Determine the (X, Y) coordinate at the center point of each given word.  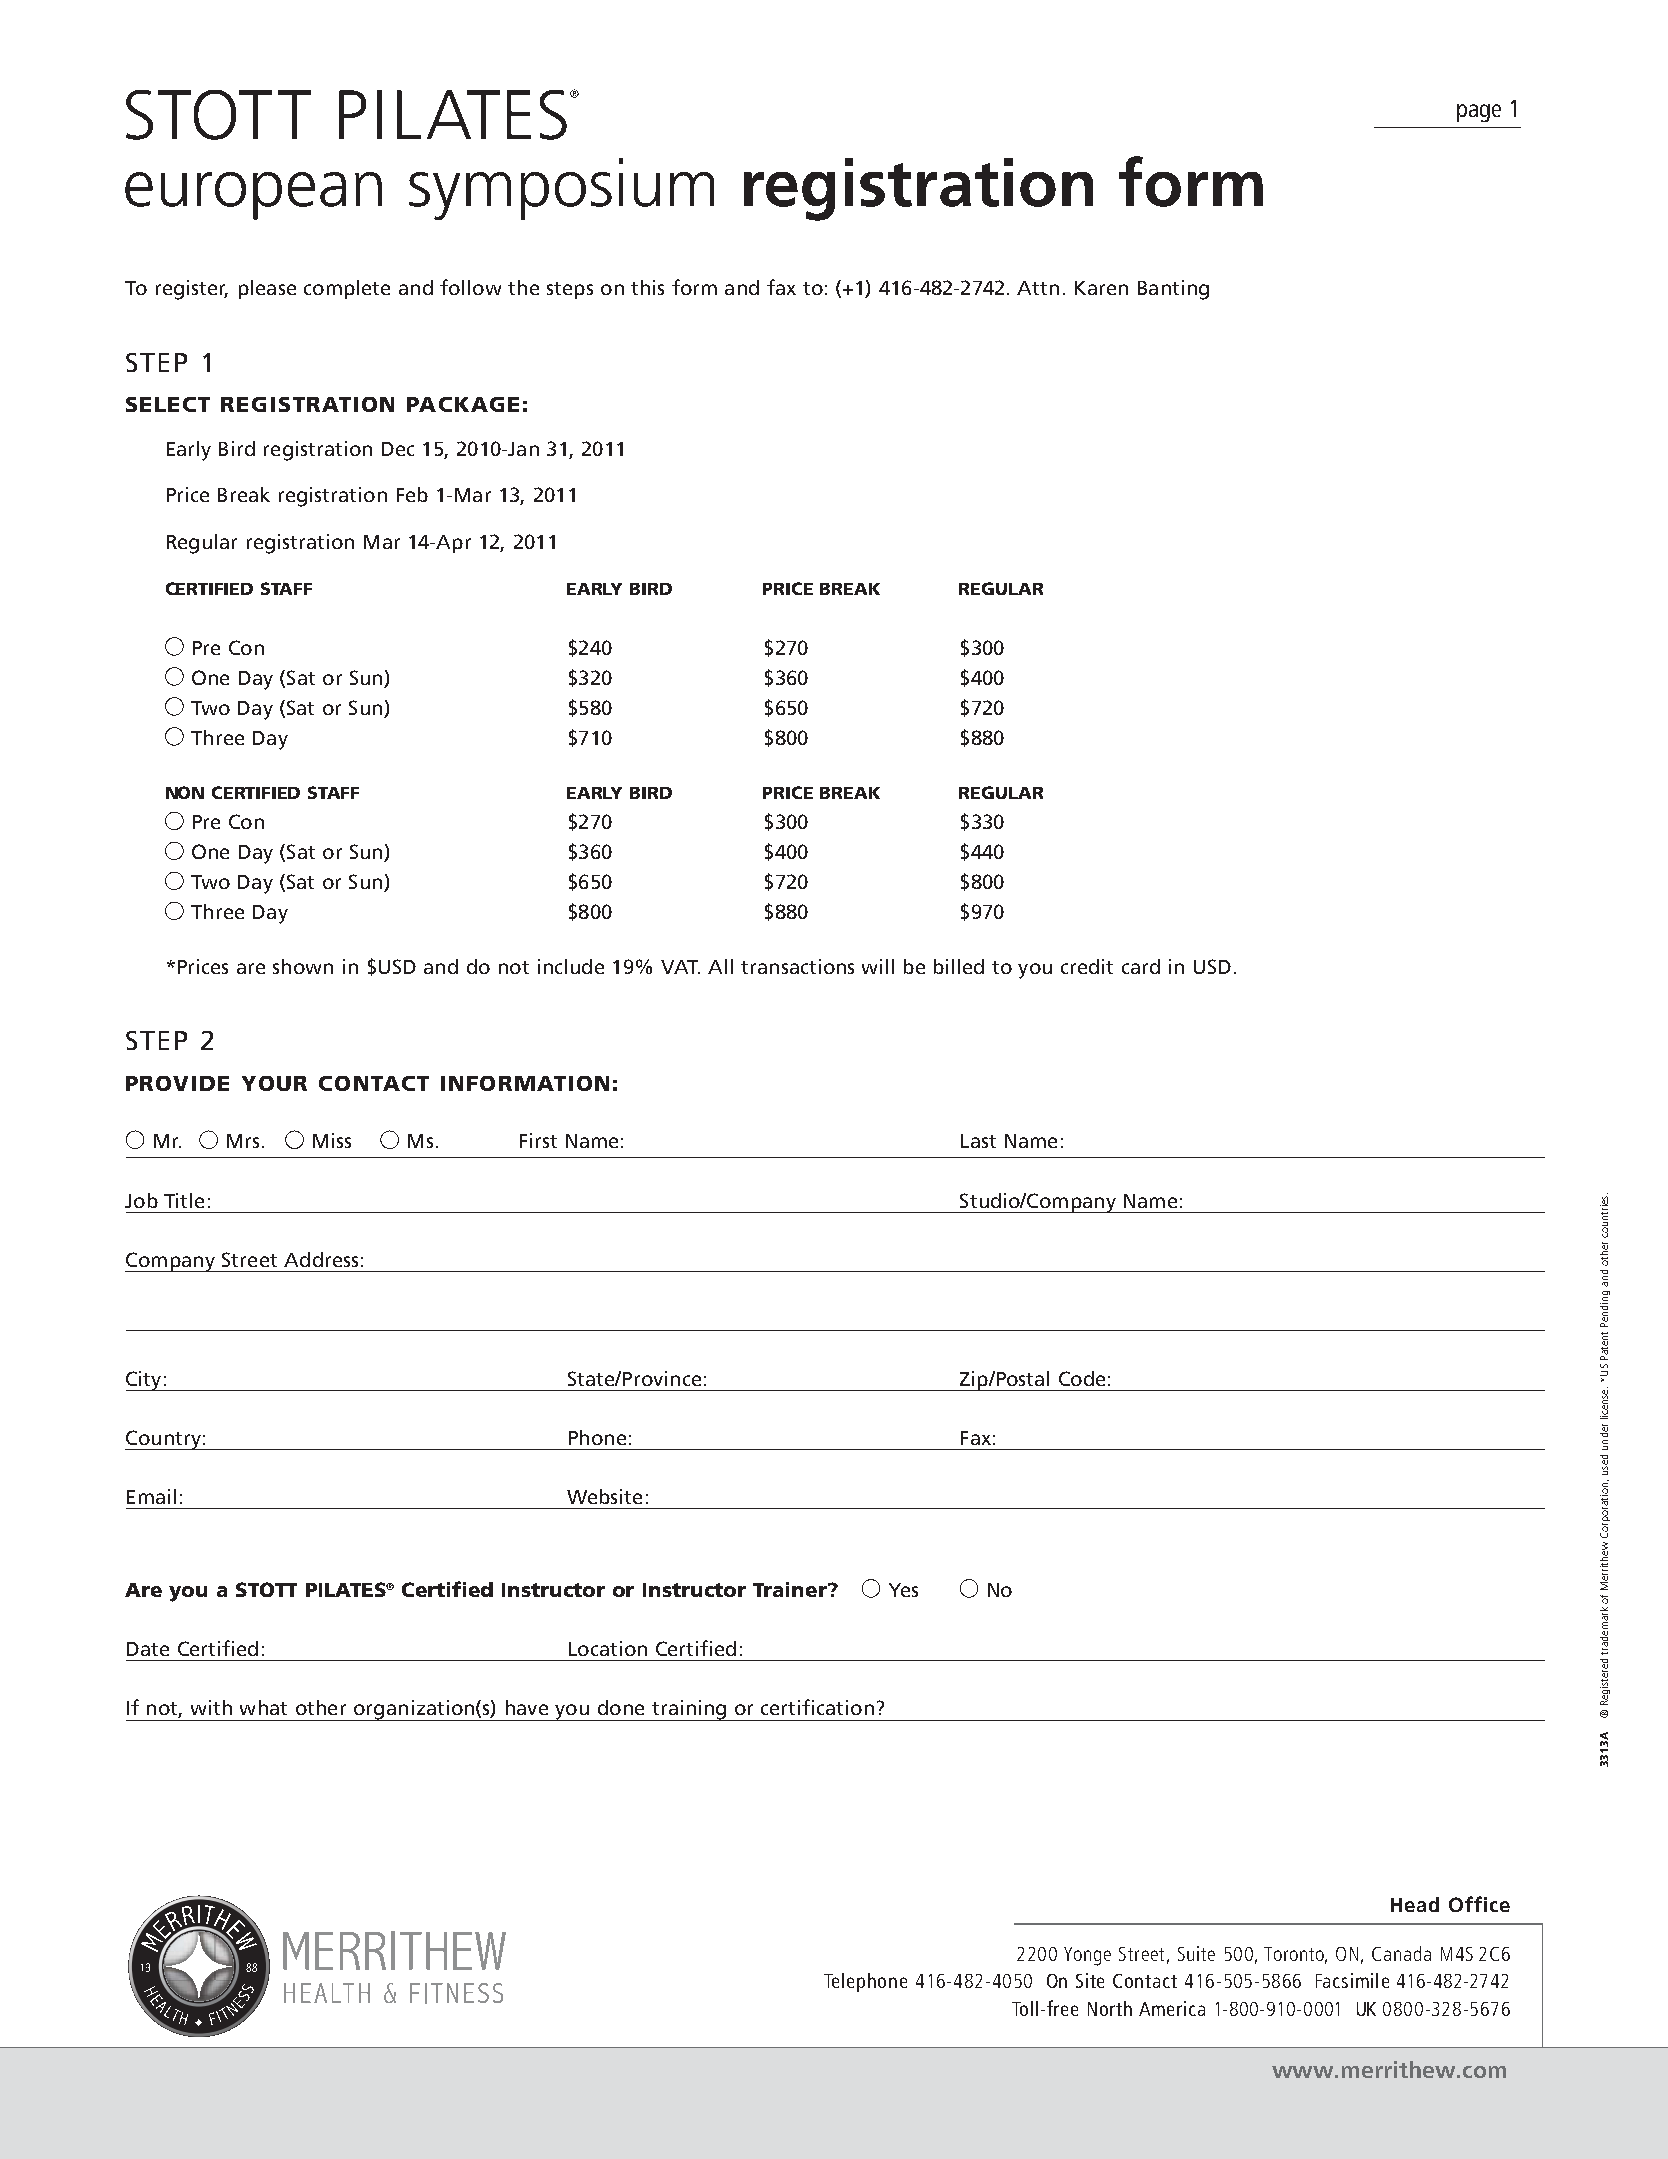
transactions (797, 966)
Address (321, 1259)
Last (978, 1141)
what (263, 1707)
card (1141, 966)
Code (1082, 1378)
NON (185, 792)
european (253, 196)
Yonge (1087, 1956)
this (647, 287)
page (1479, 113)
